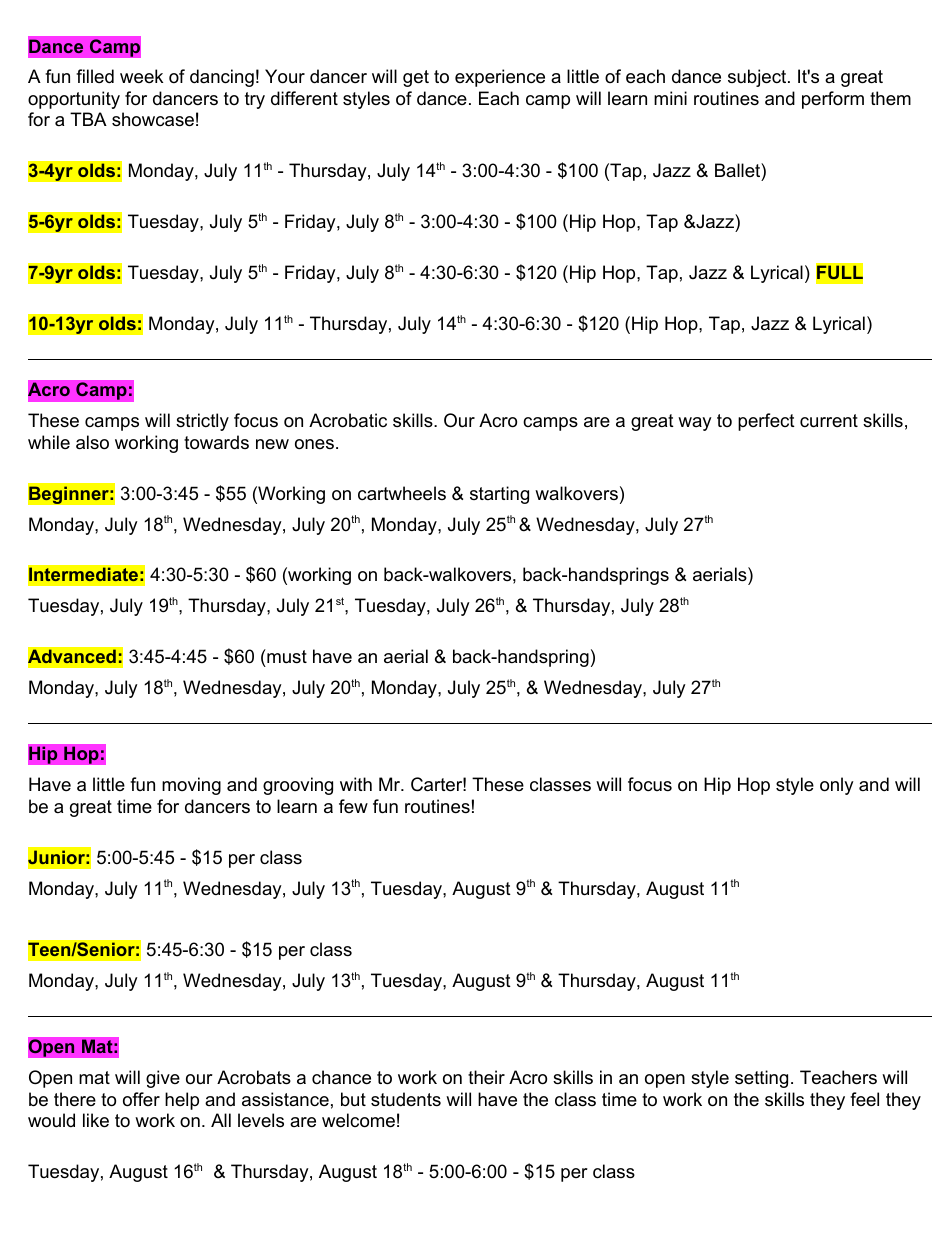  What do you see at coordinates (202, 422) in the screenshot?
I see `strictly` at bounding box center [202, 422].
